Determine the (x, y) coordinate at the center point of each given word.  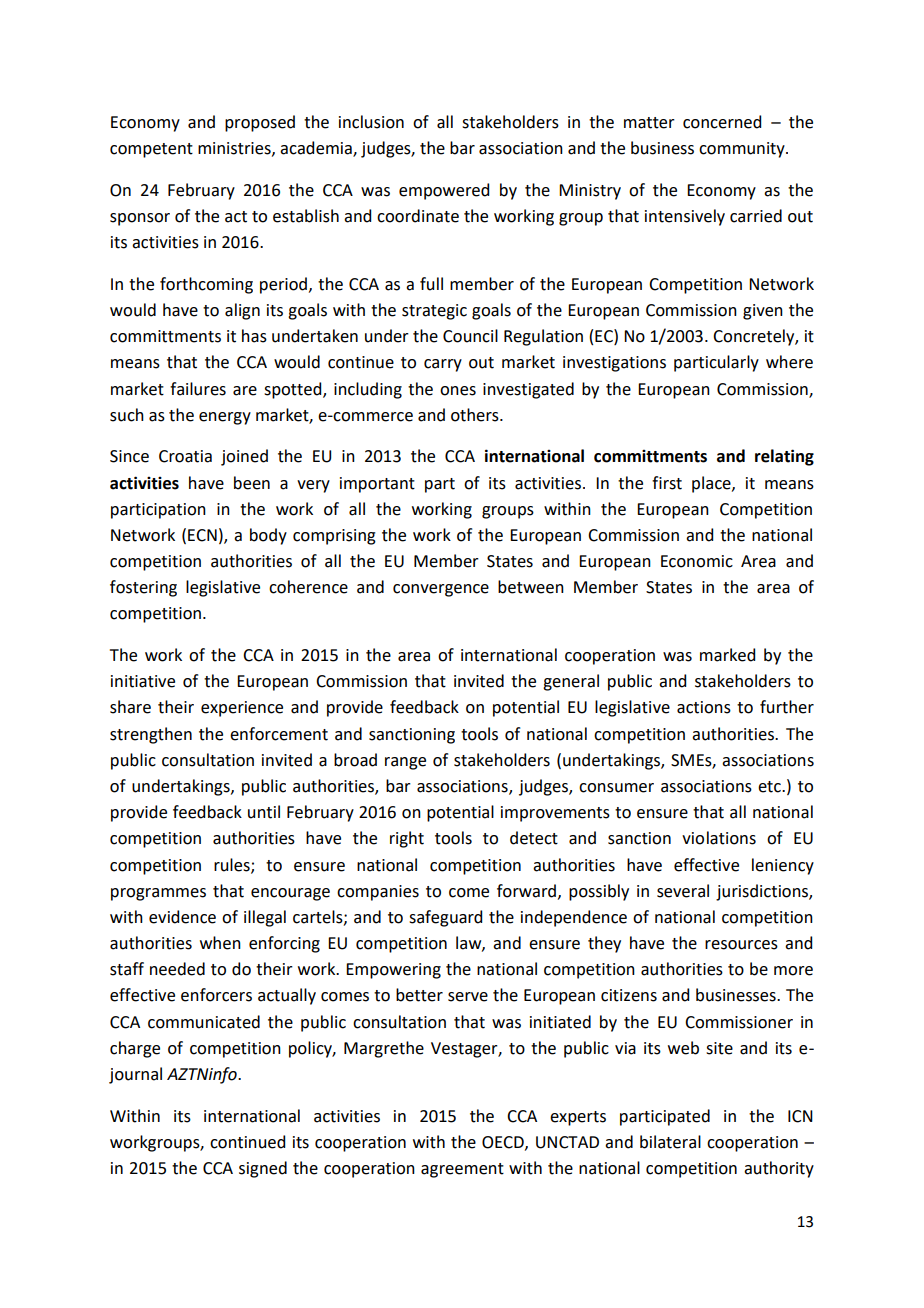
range (405, 763)
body (268, 536)
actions (704, 707)
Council (470, 336)
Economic (697, 561)
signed (263, 1169)
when (220, 943)
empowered (444, 191)
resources (741, 945)
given (763, 312)
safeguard (445, 918)
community (743, 150)
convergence (441, 590)
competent (151, 150)
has (254, 336)
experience (242, 709)
